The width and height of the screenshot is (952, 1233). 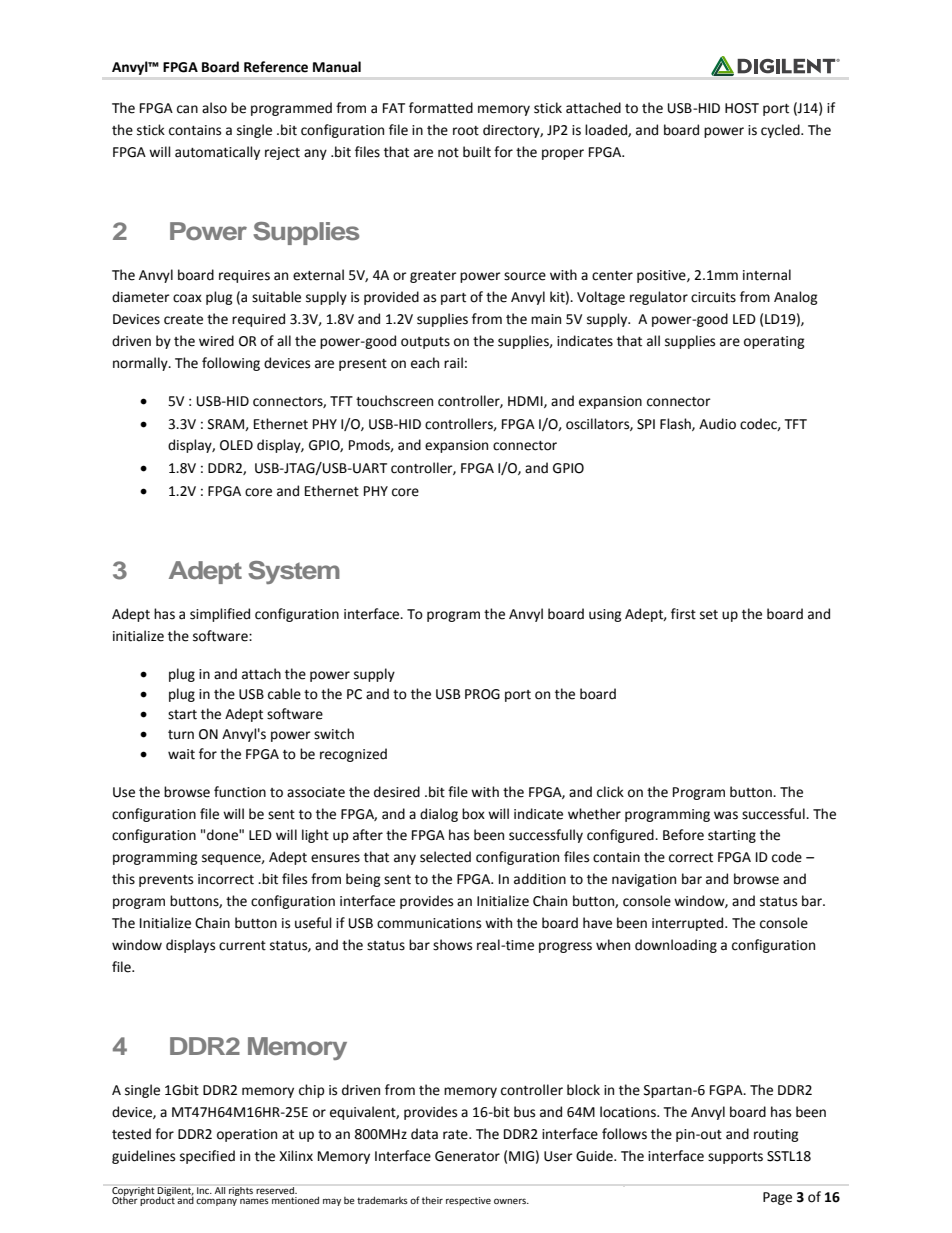 I want to click on using, so click(x=605, y=615).
